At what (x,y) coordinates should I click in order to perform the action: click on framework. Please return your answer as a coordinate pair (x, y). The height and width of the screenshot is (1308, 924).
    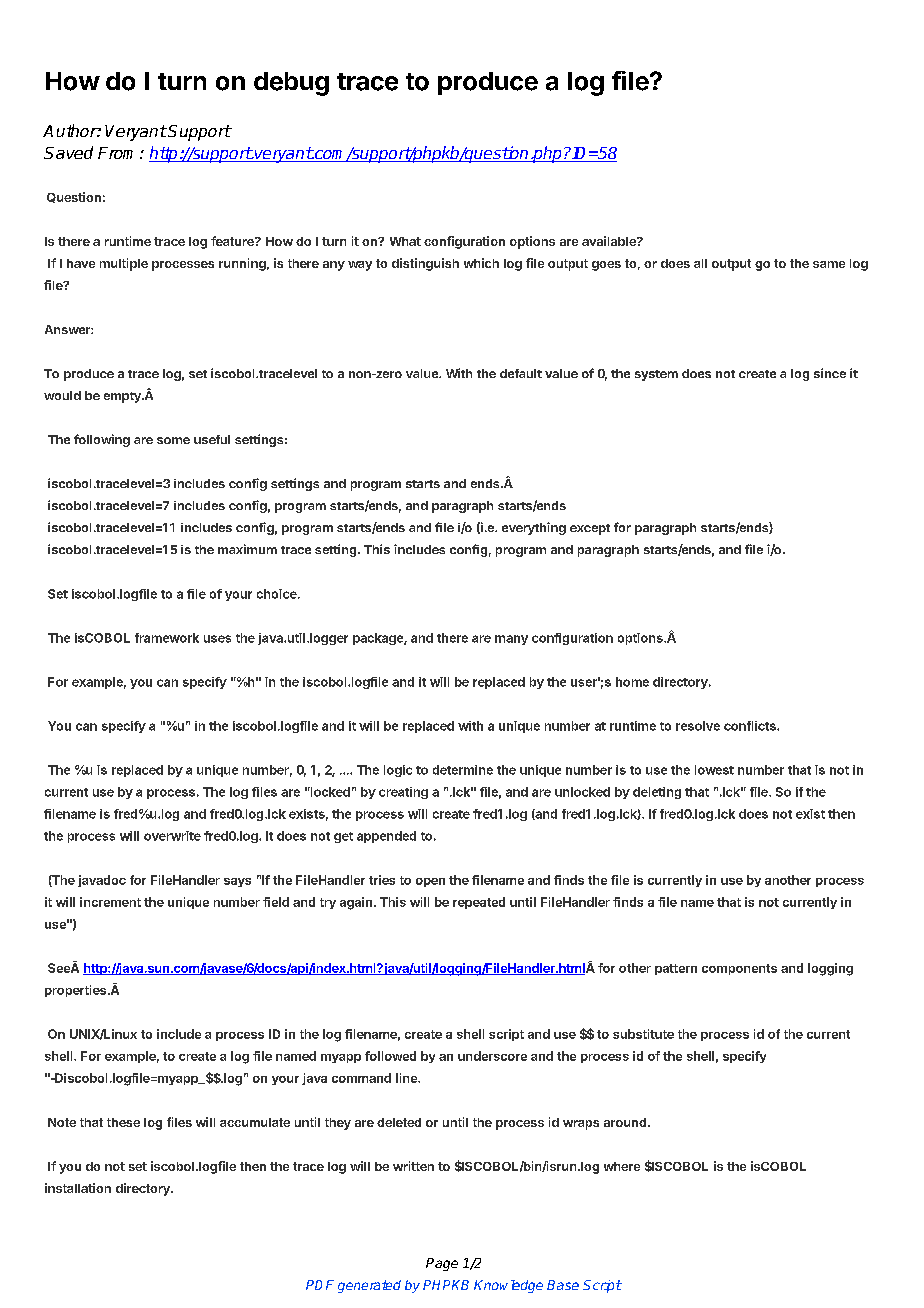
    Looking at the image, I should click on (167, 638).
